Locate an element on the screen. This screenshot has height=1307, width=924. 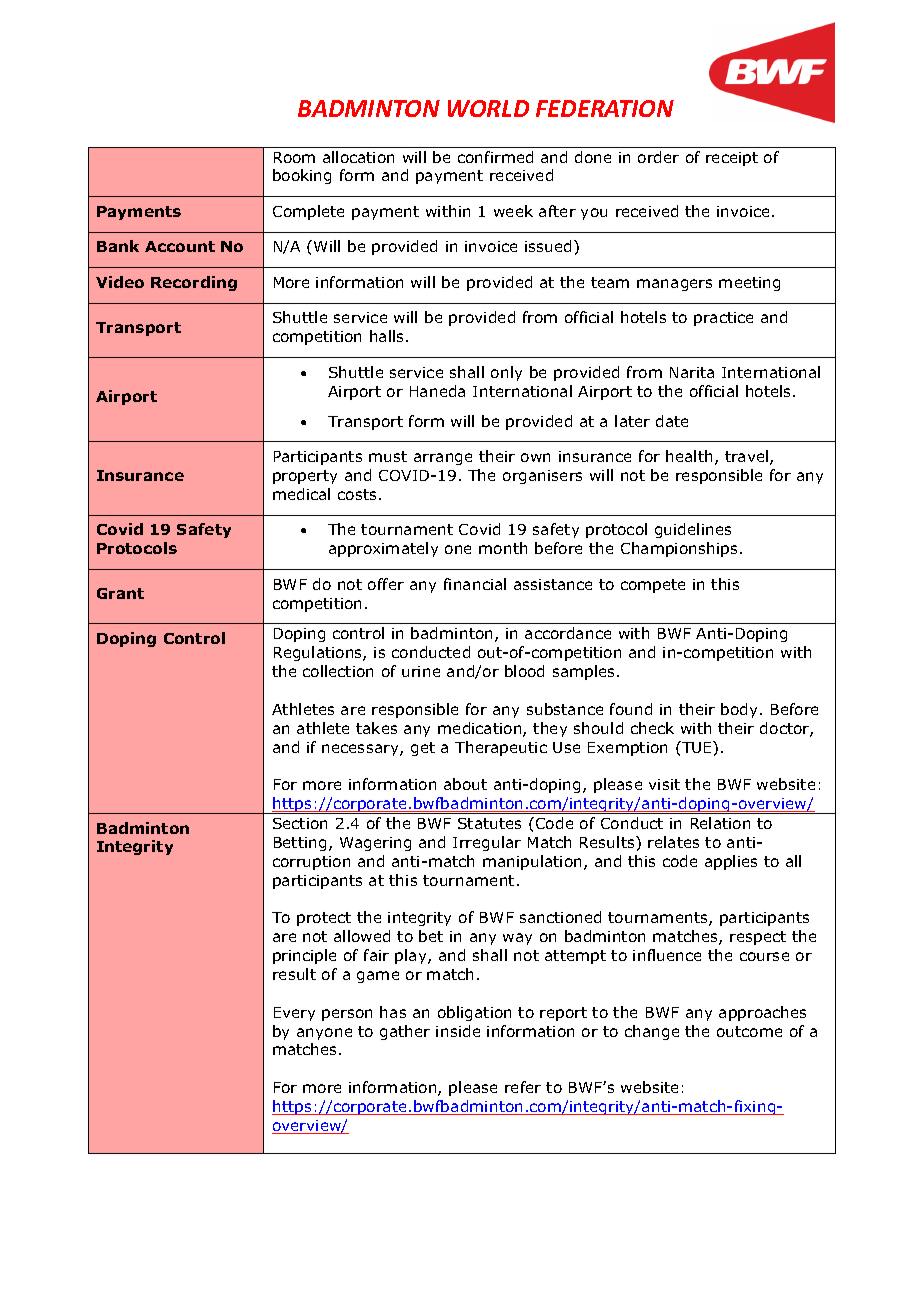
order is located at coordinates (658, 157).
